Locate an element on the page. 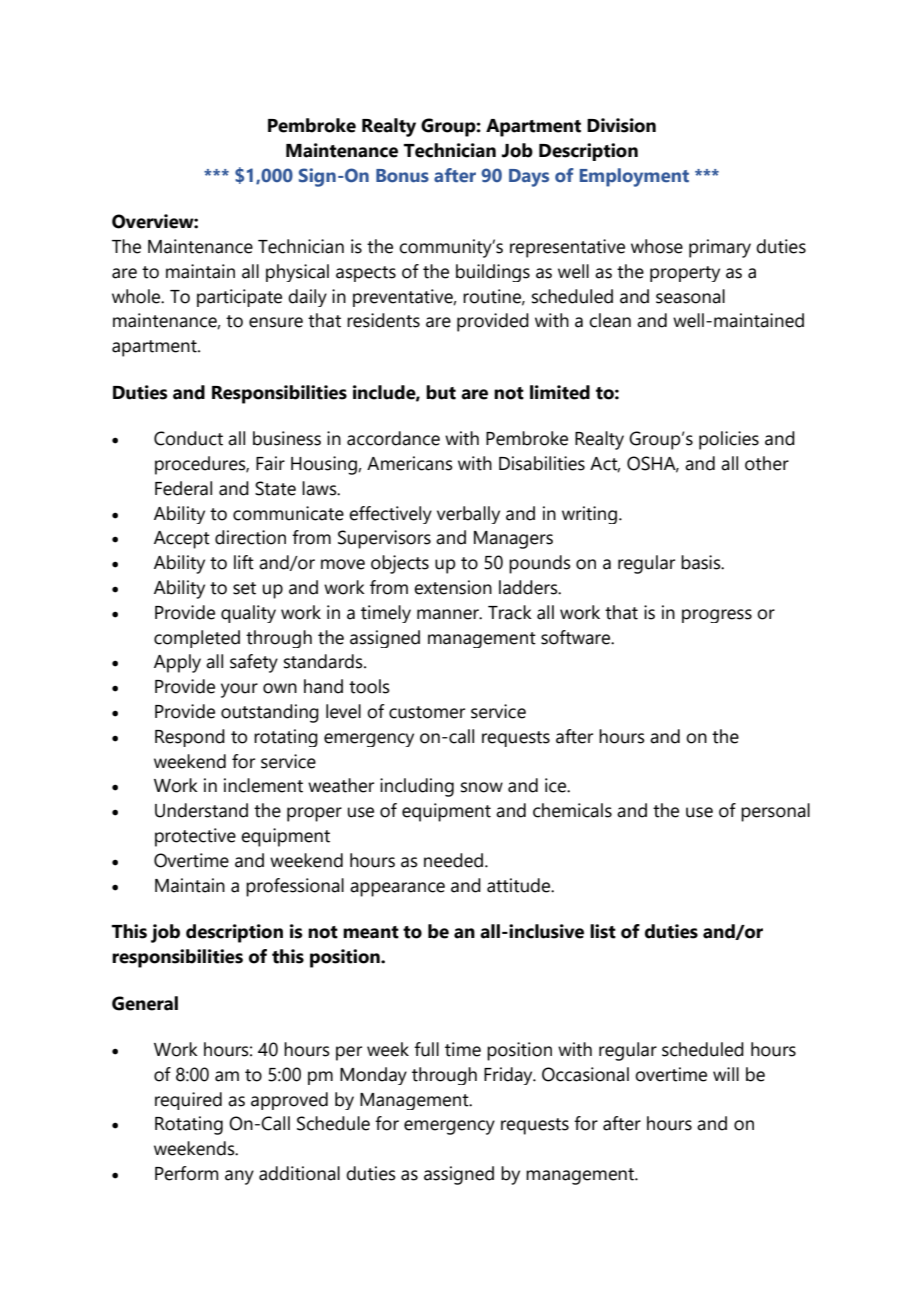 The image size is (924, 1308). physical is located at coordinates (297, 273).
